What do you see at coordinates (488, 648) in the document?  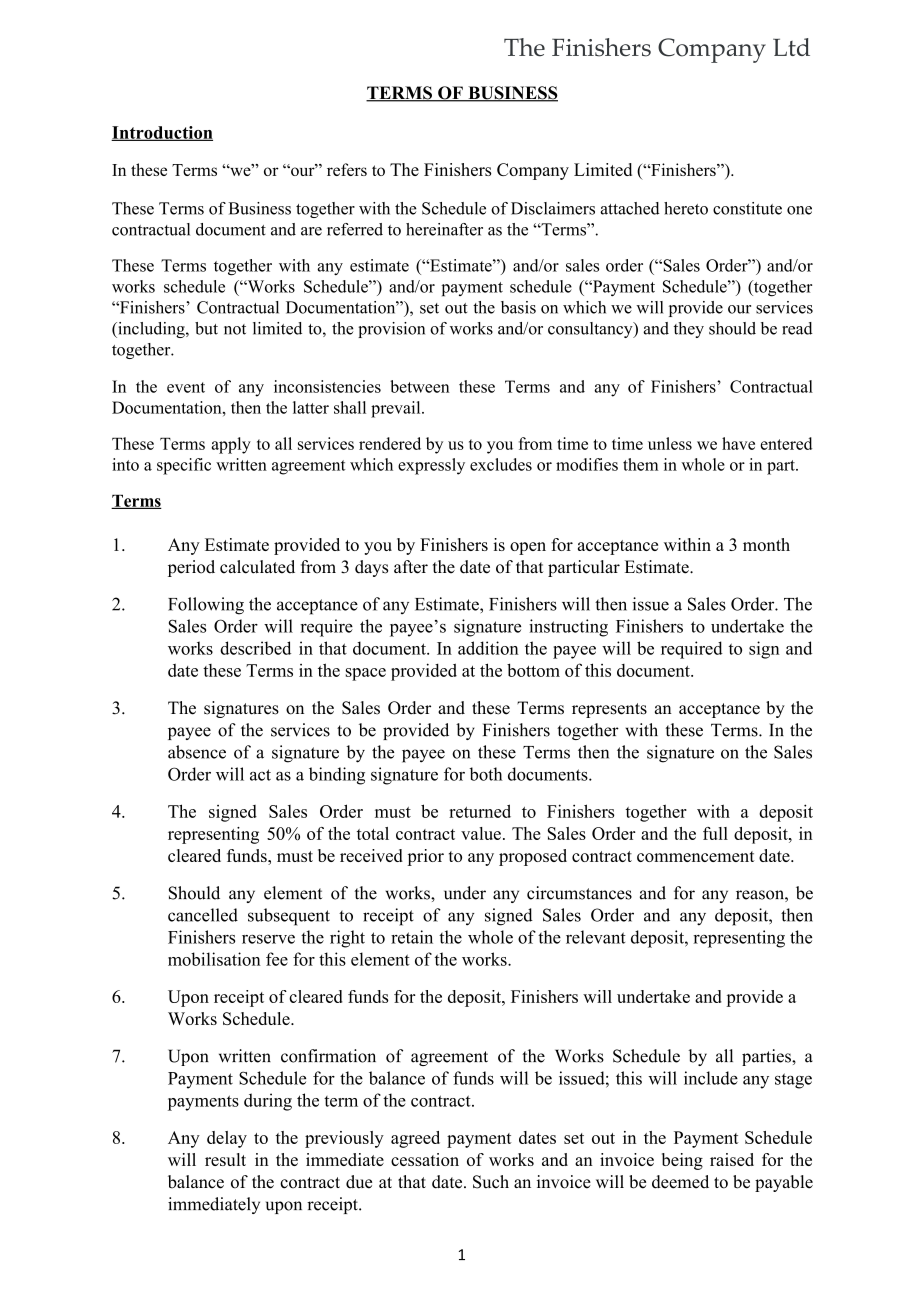 I see `addition` at bounding box center [488, 648].
